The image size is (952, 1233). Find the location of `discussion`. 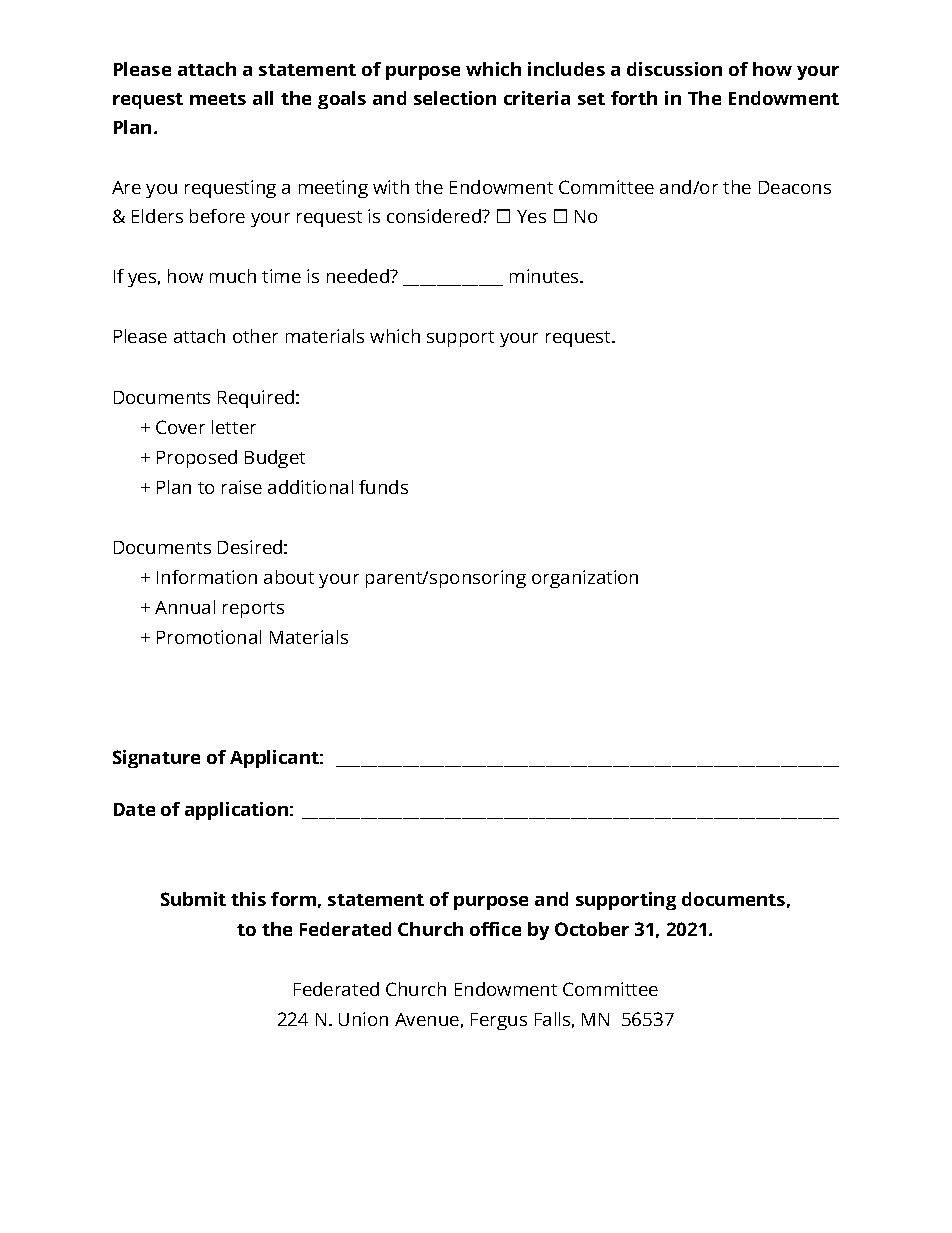

discussion is located at coordinates (674, 69).
